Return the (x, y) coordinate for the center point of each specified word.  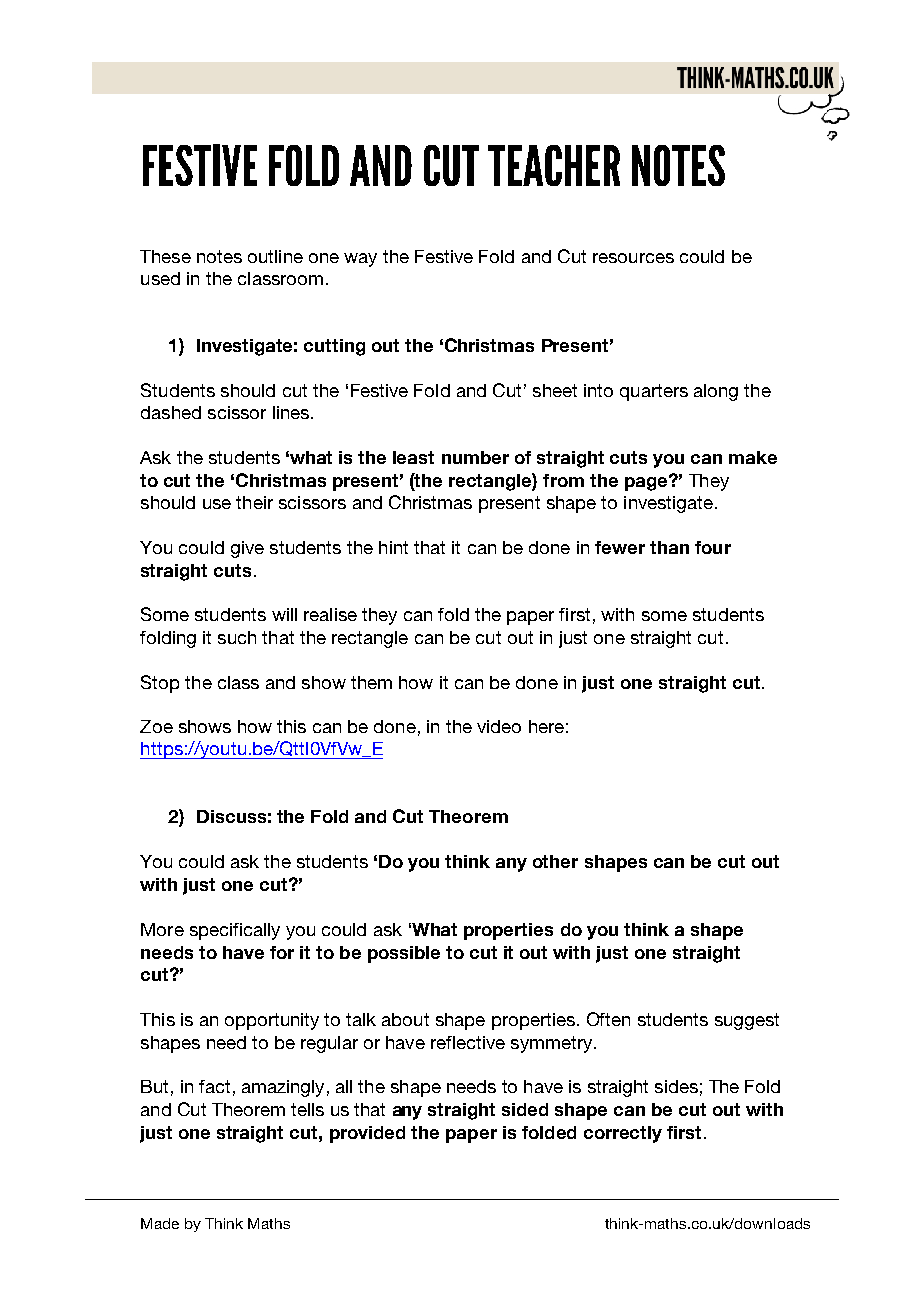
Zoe (156, 726)
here (546, 726)
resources (633, 258)
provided (367, 1134)
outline (275, 256)
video (499, 726)
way (360, 260)
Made (160, 1223)
